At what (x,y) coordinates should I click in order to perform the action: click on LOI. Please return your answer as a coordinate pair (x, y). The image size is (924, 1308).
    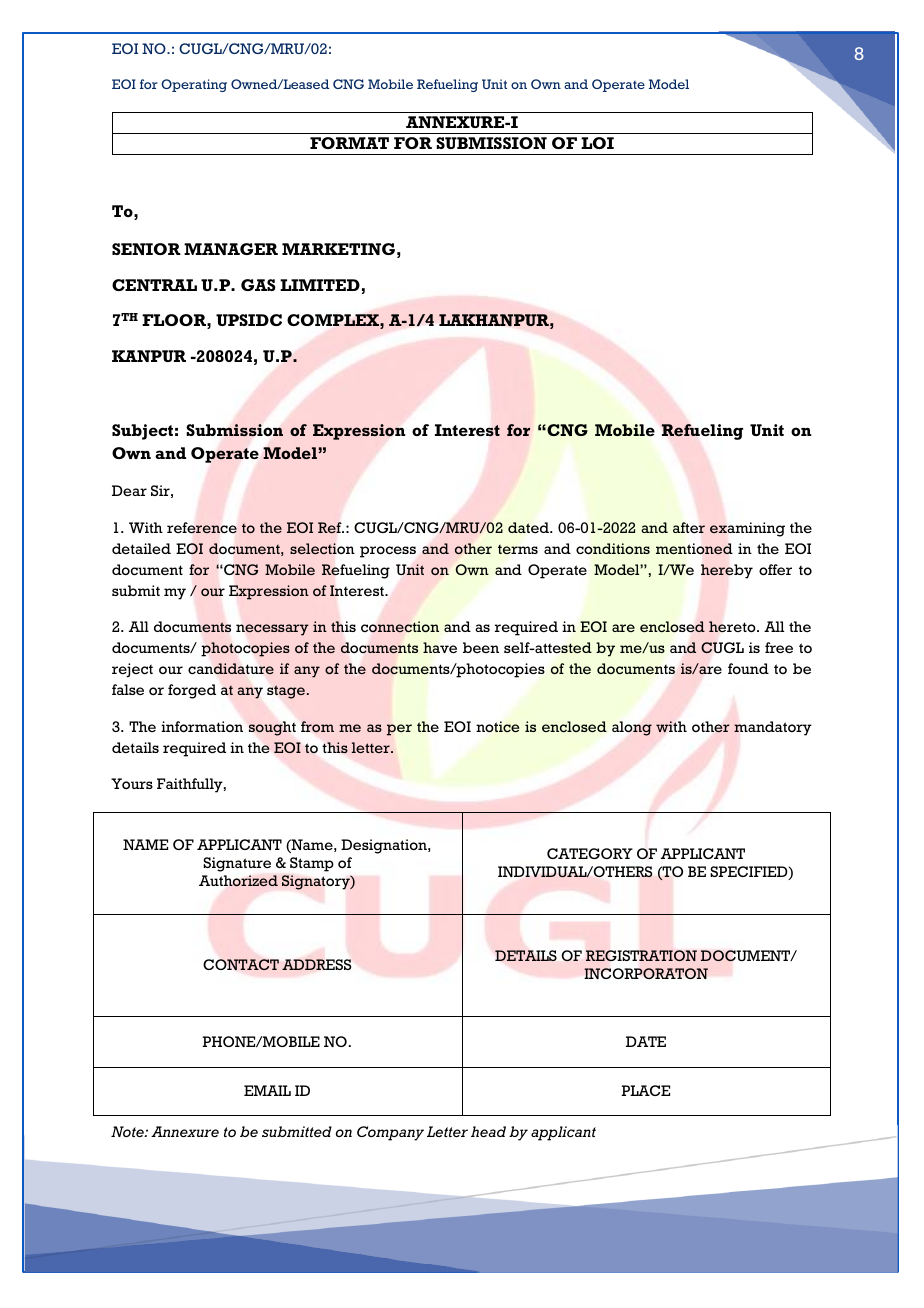
    Looking at the image, I should click on (597, 143).
